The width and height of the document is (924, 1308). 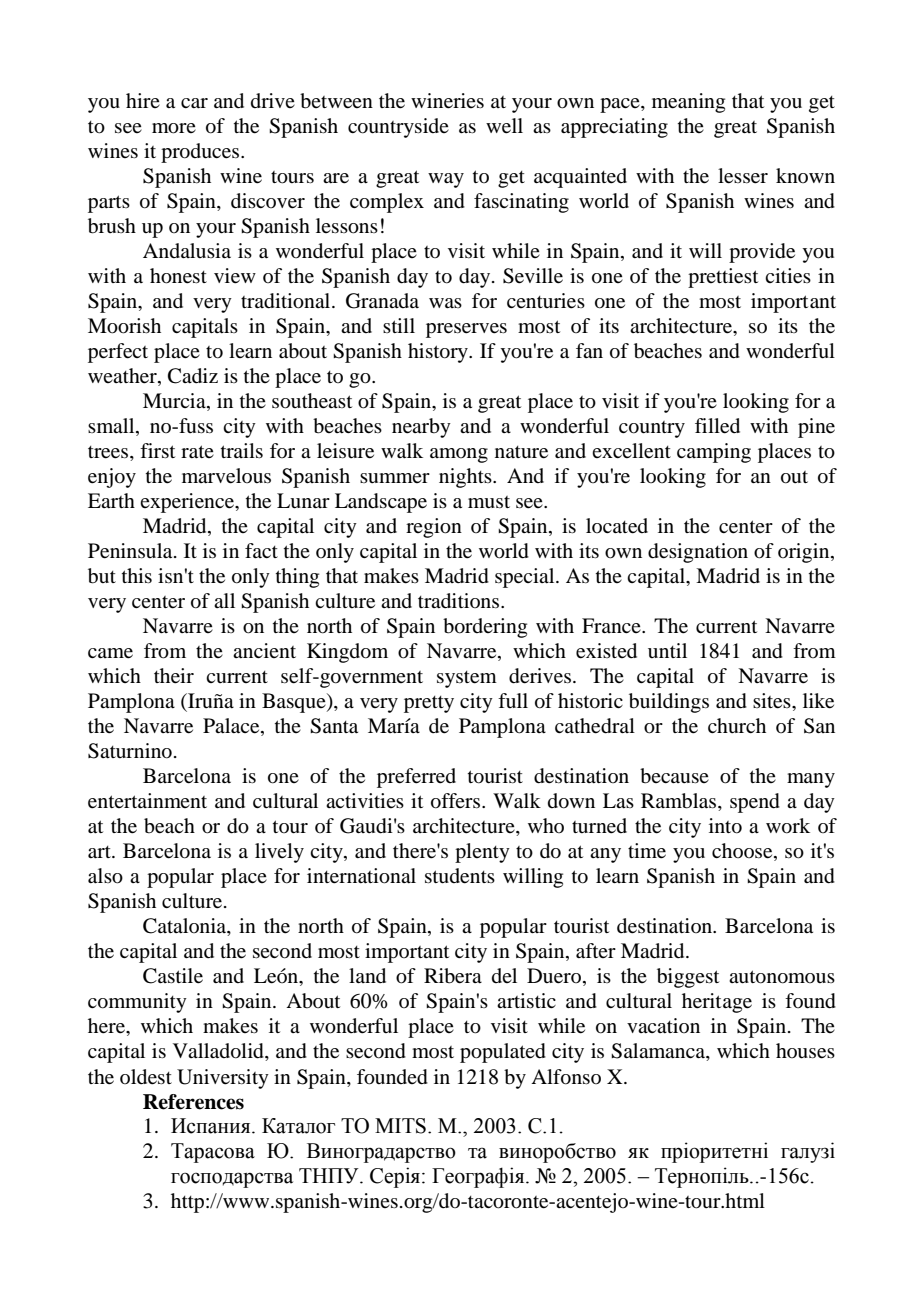 What do you see at coordinates (688, 103) in the document?
I see `meaning` at bounding box center [688, 103].
